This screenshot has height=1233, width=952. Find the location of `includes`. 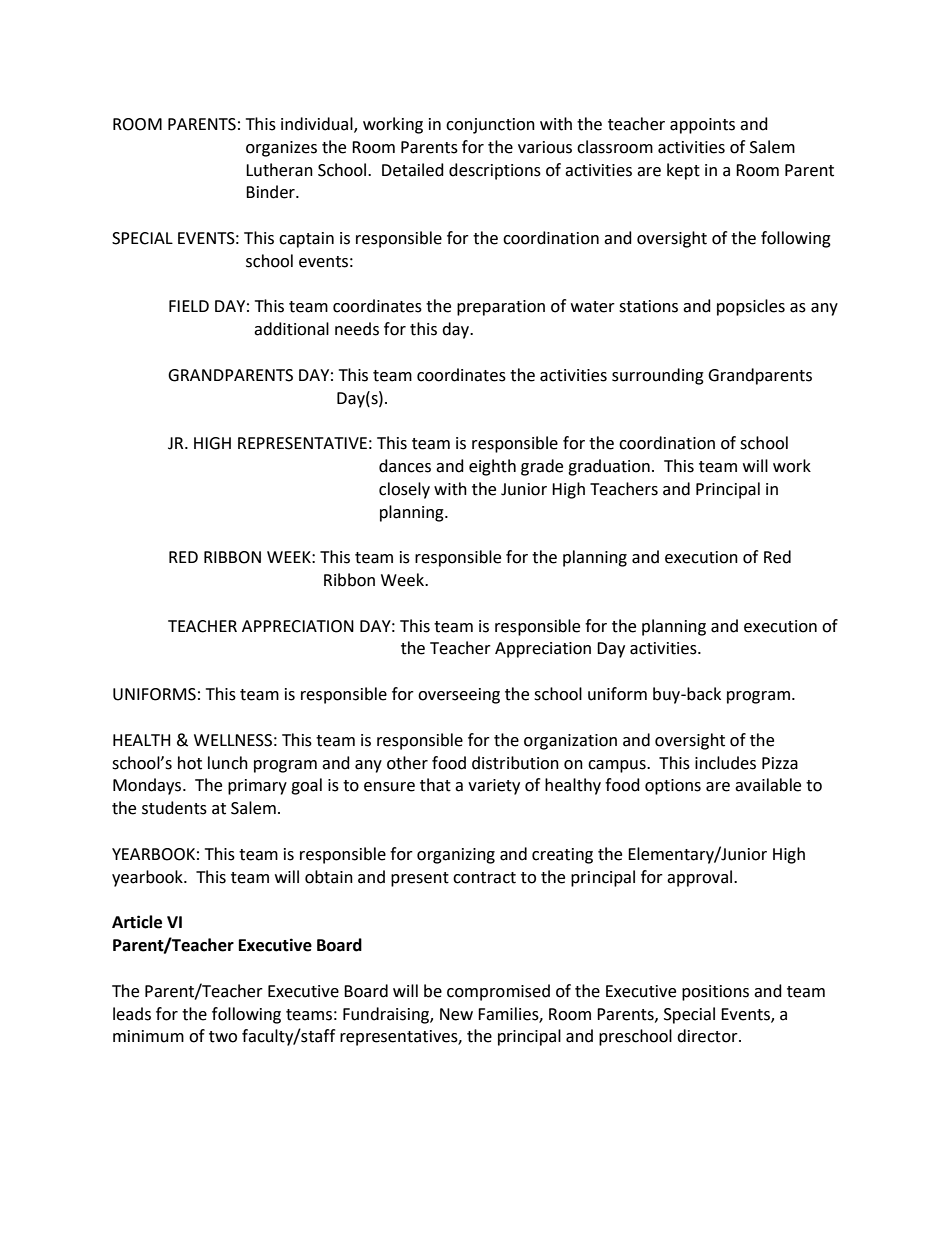

includes is located at coordinates (725, 763).
